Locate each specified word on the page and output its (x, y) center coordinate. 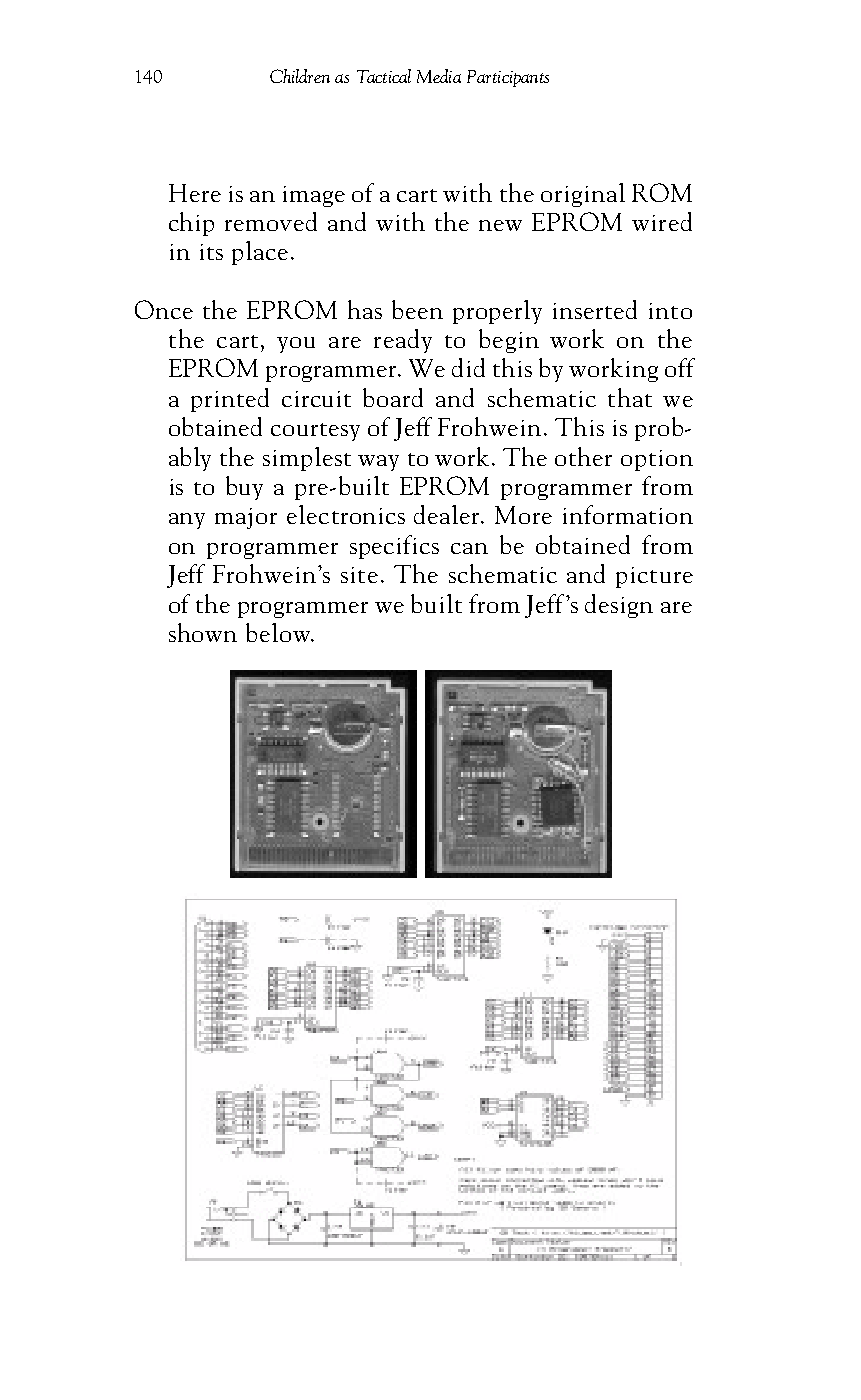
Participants (508, 78)
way (378, 463)
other (583, 456)
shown (203, 632)
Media (439, 76)
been (417, 309)
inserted (595, 309)
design (619, 606)
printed (230, 400)
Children (300, 76)
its (211, 252)
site (359, 575)
